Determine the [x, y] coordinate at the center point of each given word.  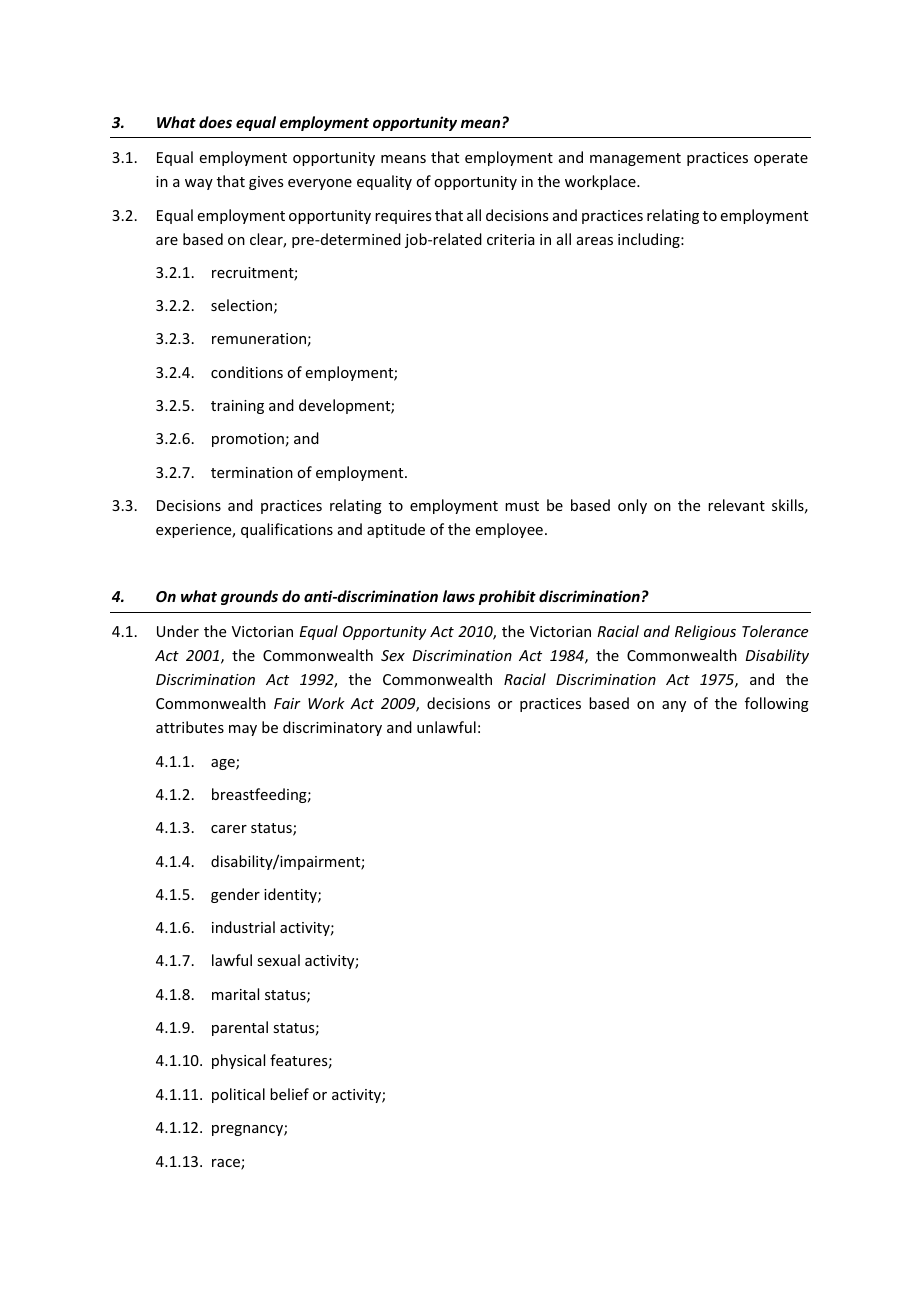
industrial [243, 927]
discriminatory [332, 728]
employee [509, 530]
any [674, 706]
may [243, 730]
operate [781, 159]
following [777, 704]
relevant [736, 505]
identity [291, 895]
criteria [511, 239]
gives [266, 183]
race [227, 1164]
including [650, 240]
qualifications [287, 530]
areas [595, 241]
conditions [247, 372]
